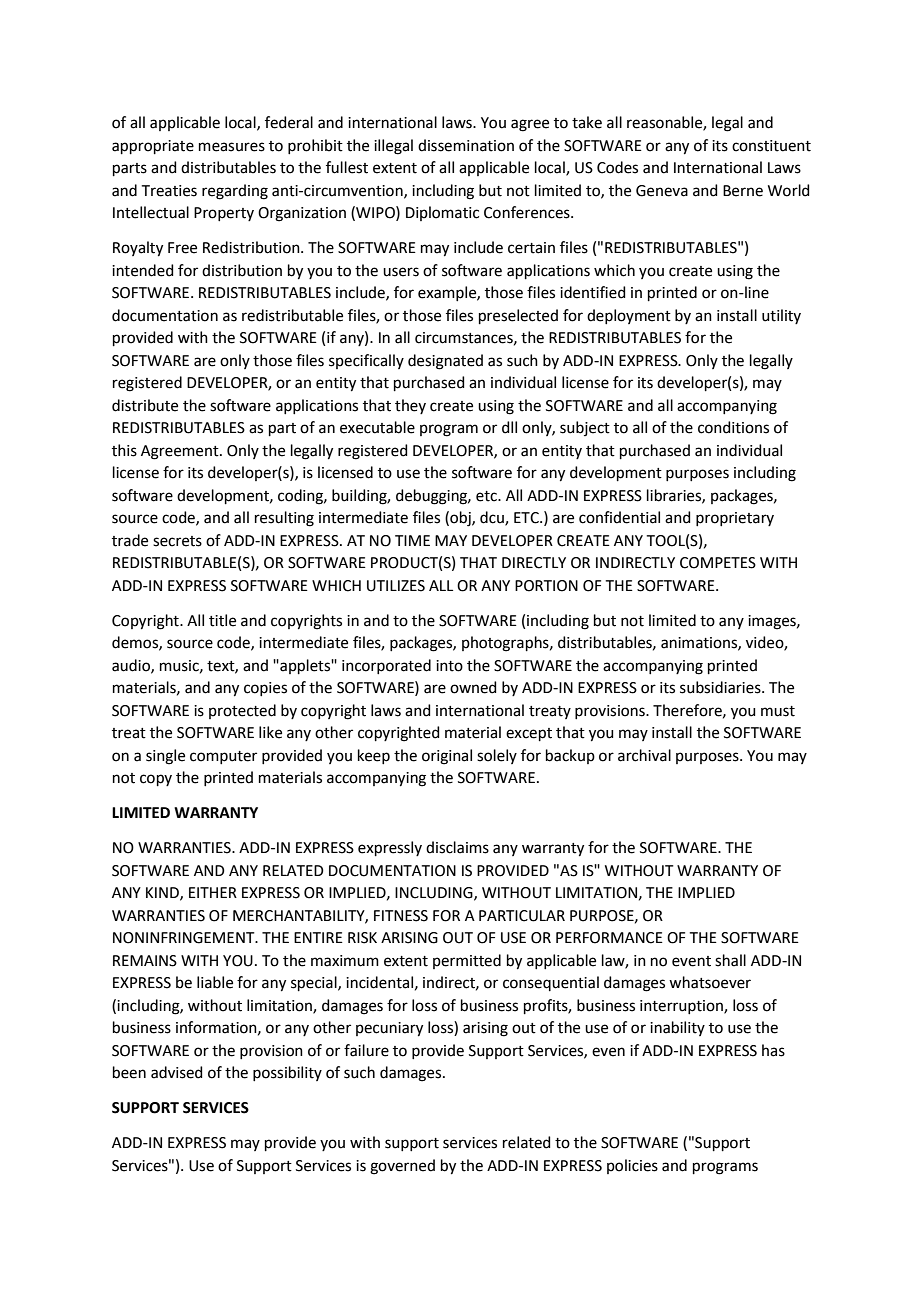  What do you see at coordinates (232, 147) in the document?
I see `measures` at bounding box center [232, 147].
